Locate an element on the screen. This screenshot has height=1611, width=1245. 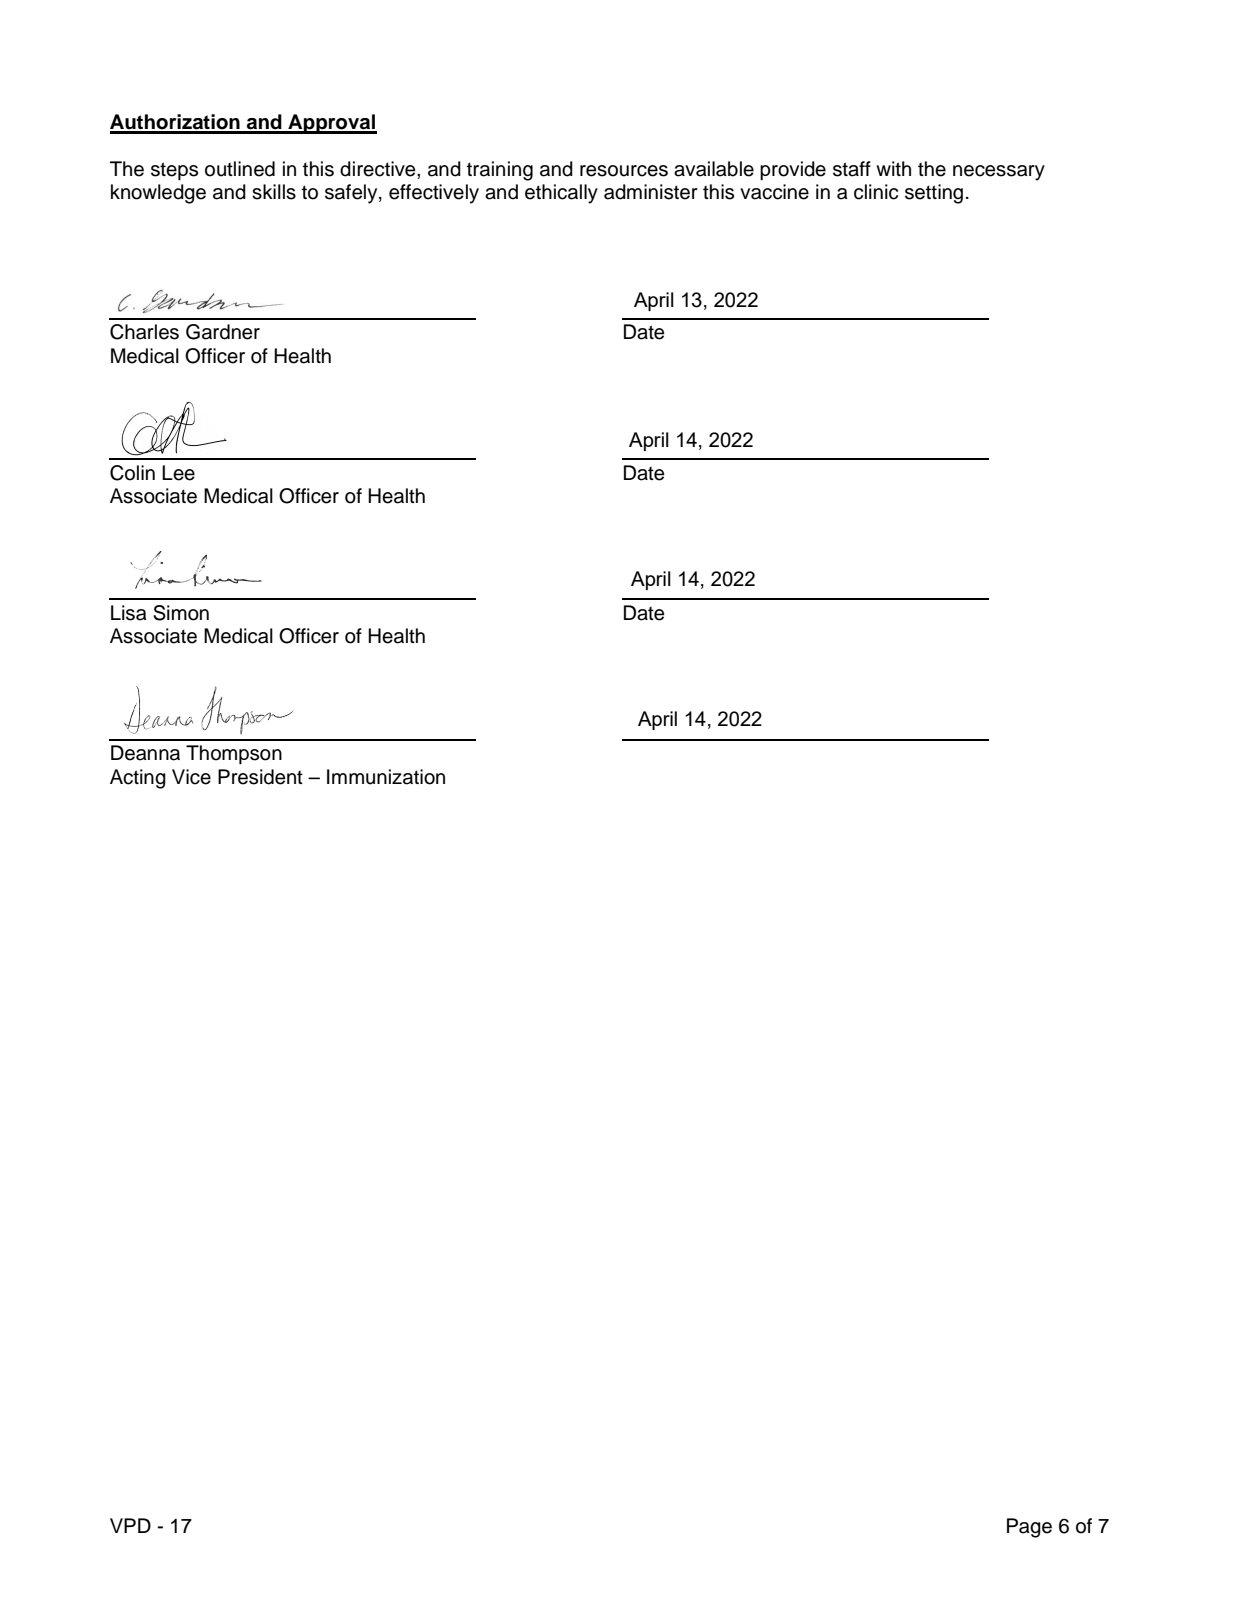
ethically is located at coordinates (561, 194).
